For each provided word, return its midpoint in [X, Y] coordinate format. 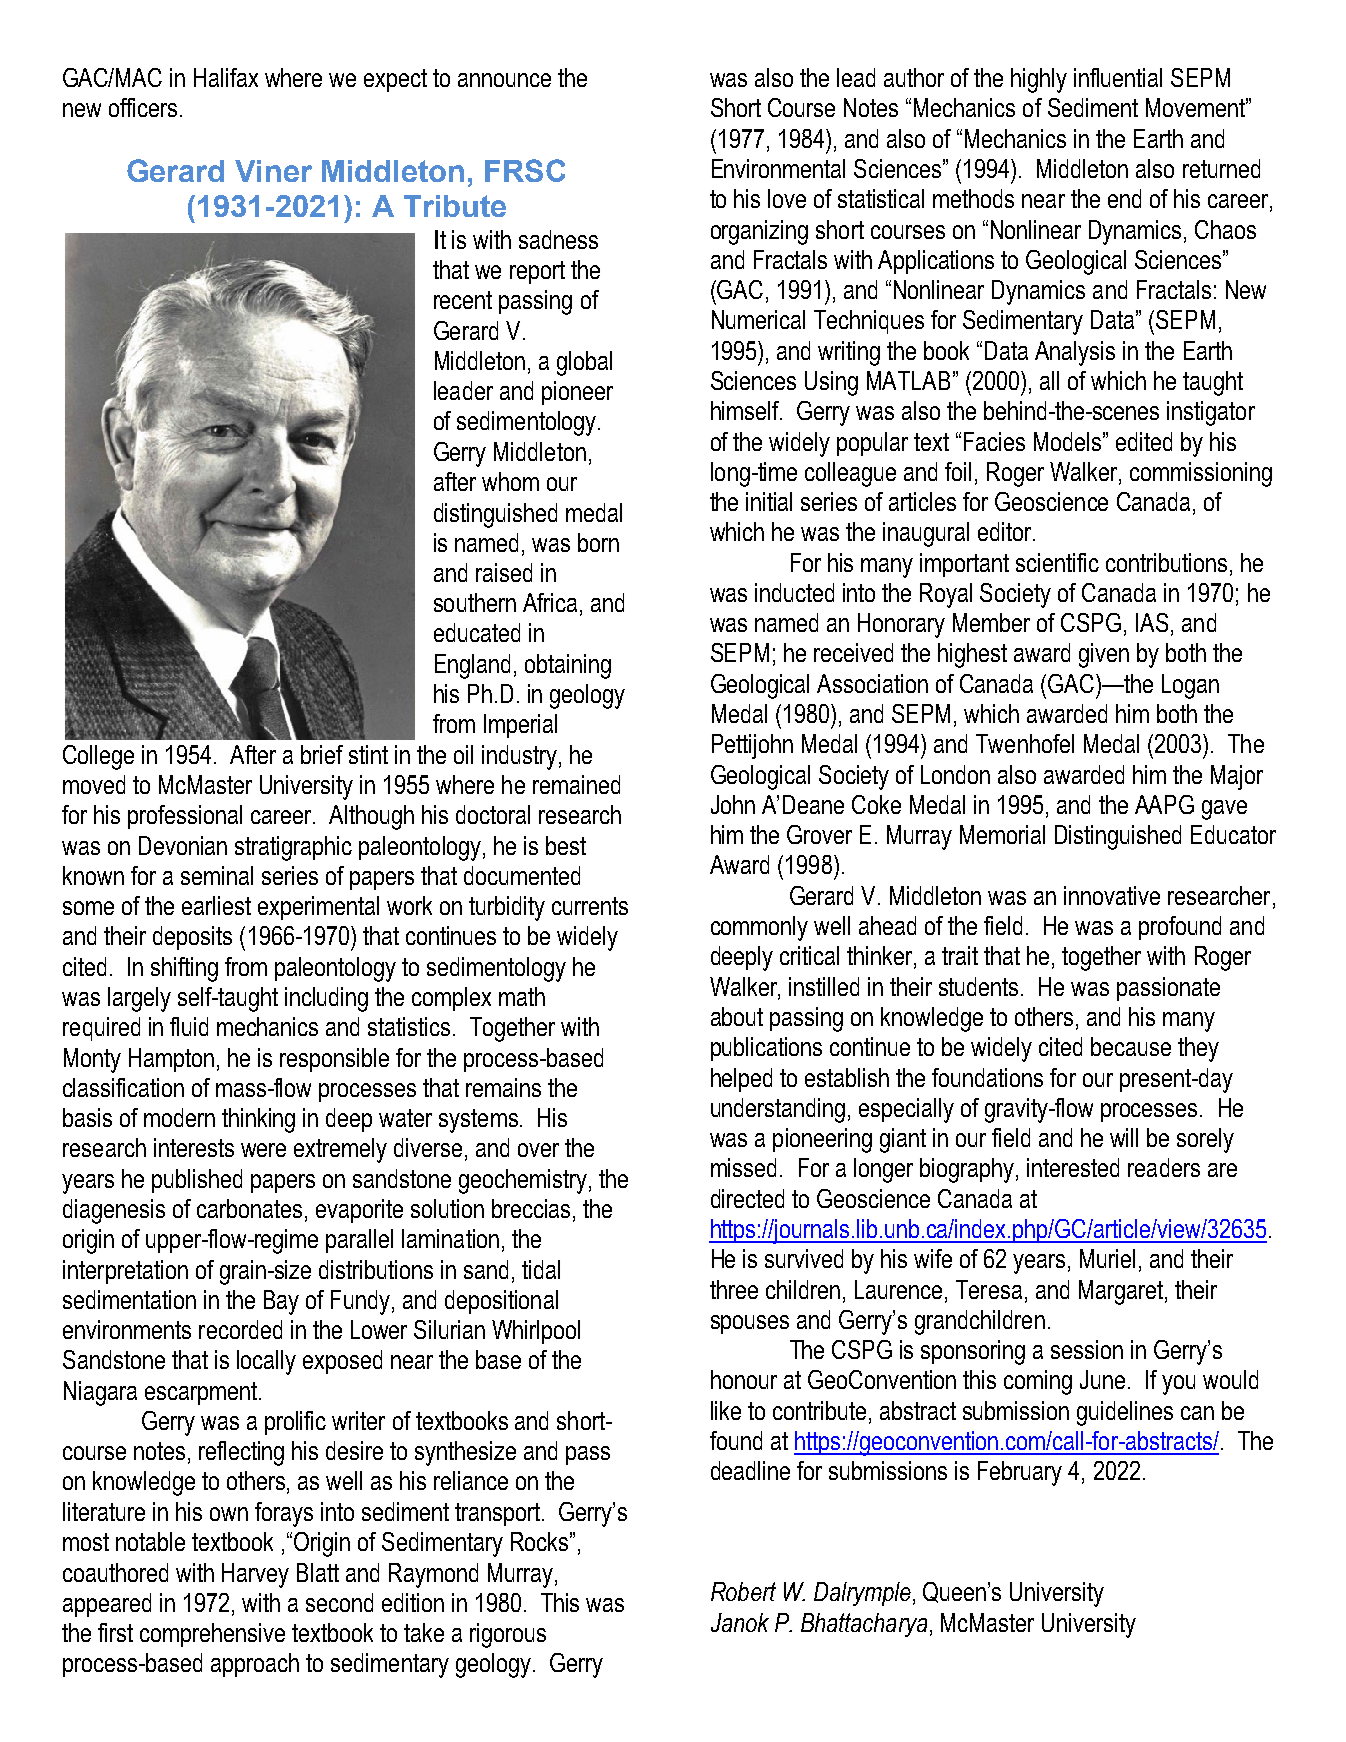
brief [322, 754]
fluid [189, 1026]
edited [1144, 441]
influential [1118, 77]
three [734, 1289]
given [1104, 655]
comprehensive [212, 1635]
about [737, 1016]
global [584, 363]
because [1131, 1046]
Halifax [226, 77]
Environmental [778, 168]
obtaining [568, 666]
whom [510, 481]
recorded [240, 1329]
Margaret [1122, 1292]
